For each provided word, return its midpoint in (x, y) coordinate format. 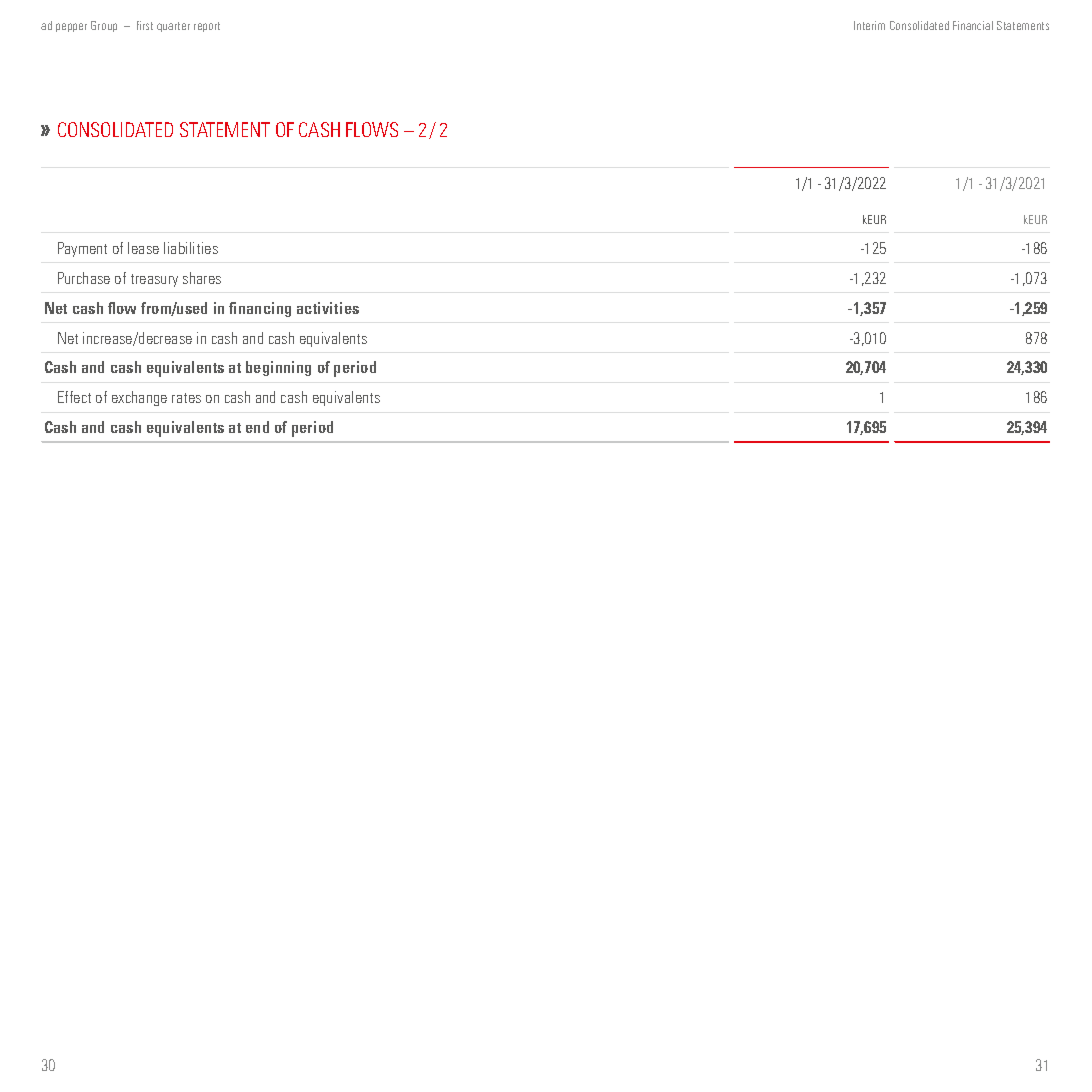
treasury (154, 280)
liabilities (191, 248)
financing (260, 309)
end (257, 427)
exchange (139, 398)
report (207, 27)
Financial (973, 25)
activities (328, 308)
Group (104, 26)
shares (202, 278)
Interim (869, 25)
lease (143, 248)
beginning (278, 368)
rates (186, 398)
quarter (173, 27)
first (145, 25)
